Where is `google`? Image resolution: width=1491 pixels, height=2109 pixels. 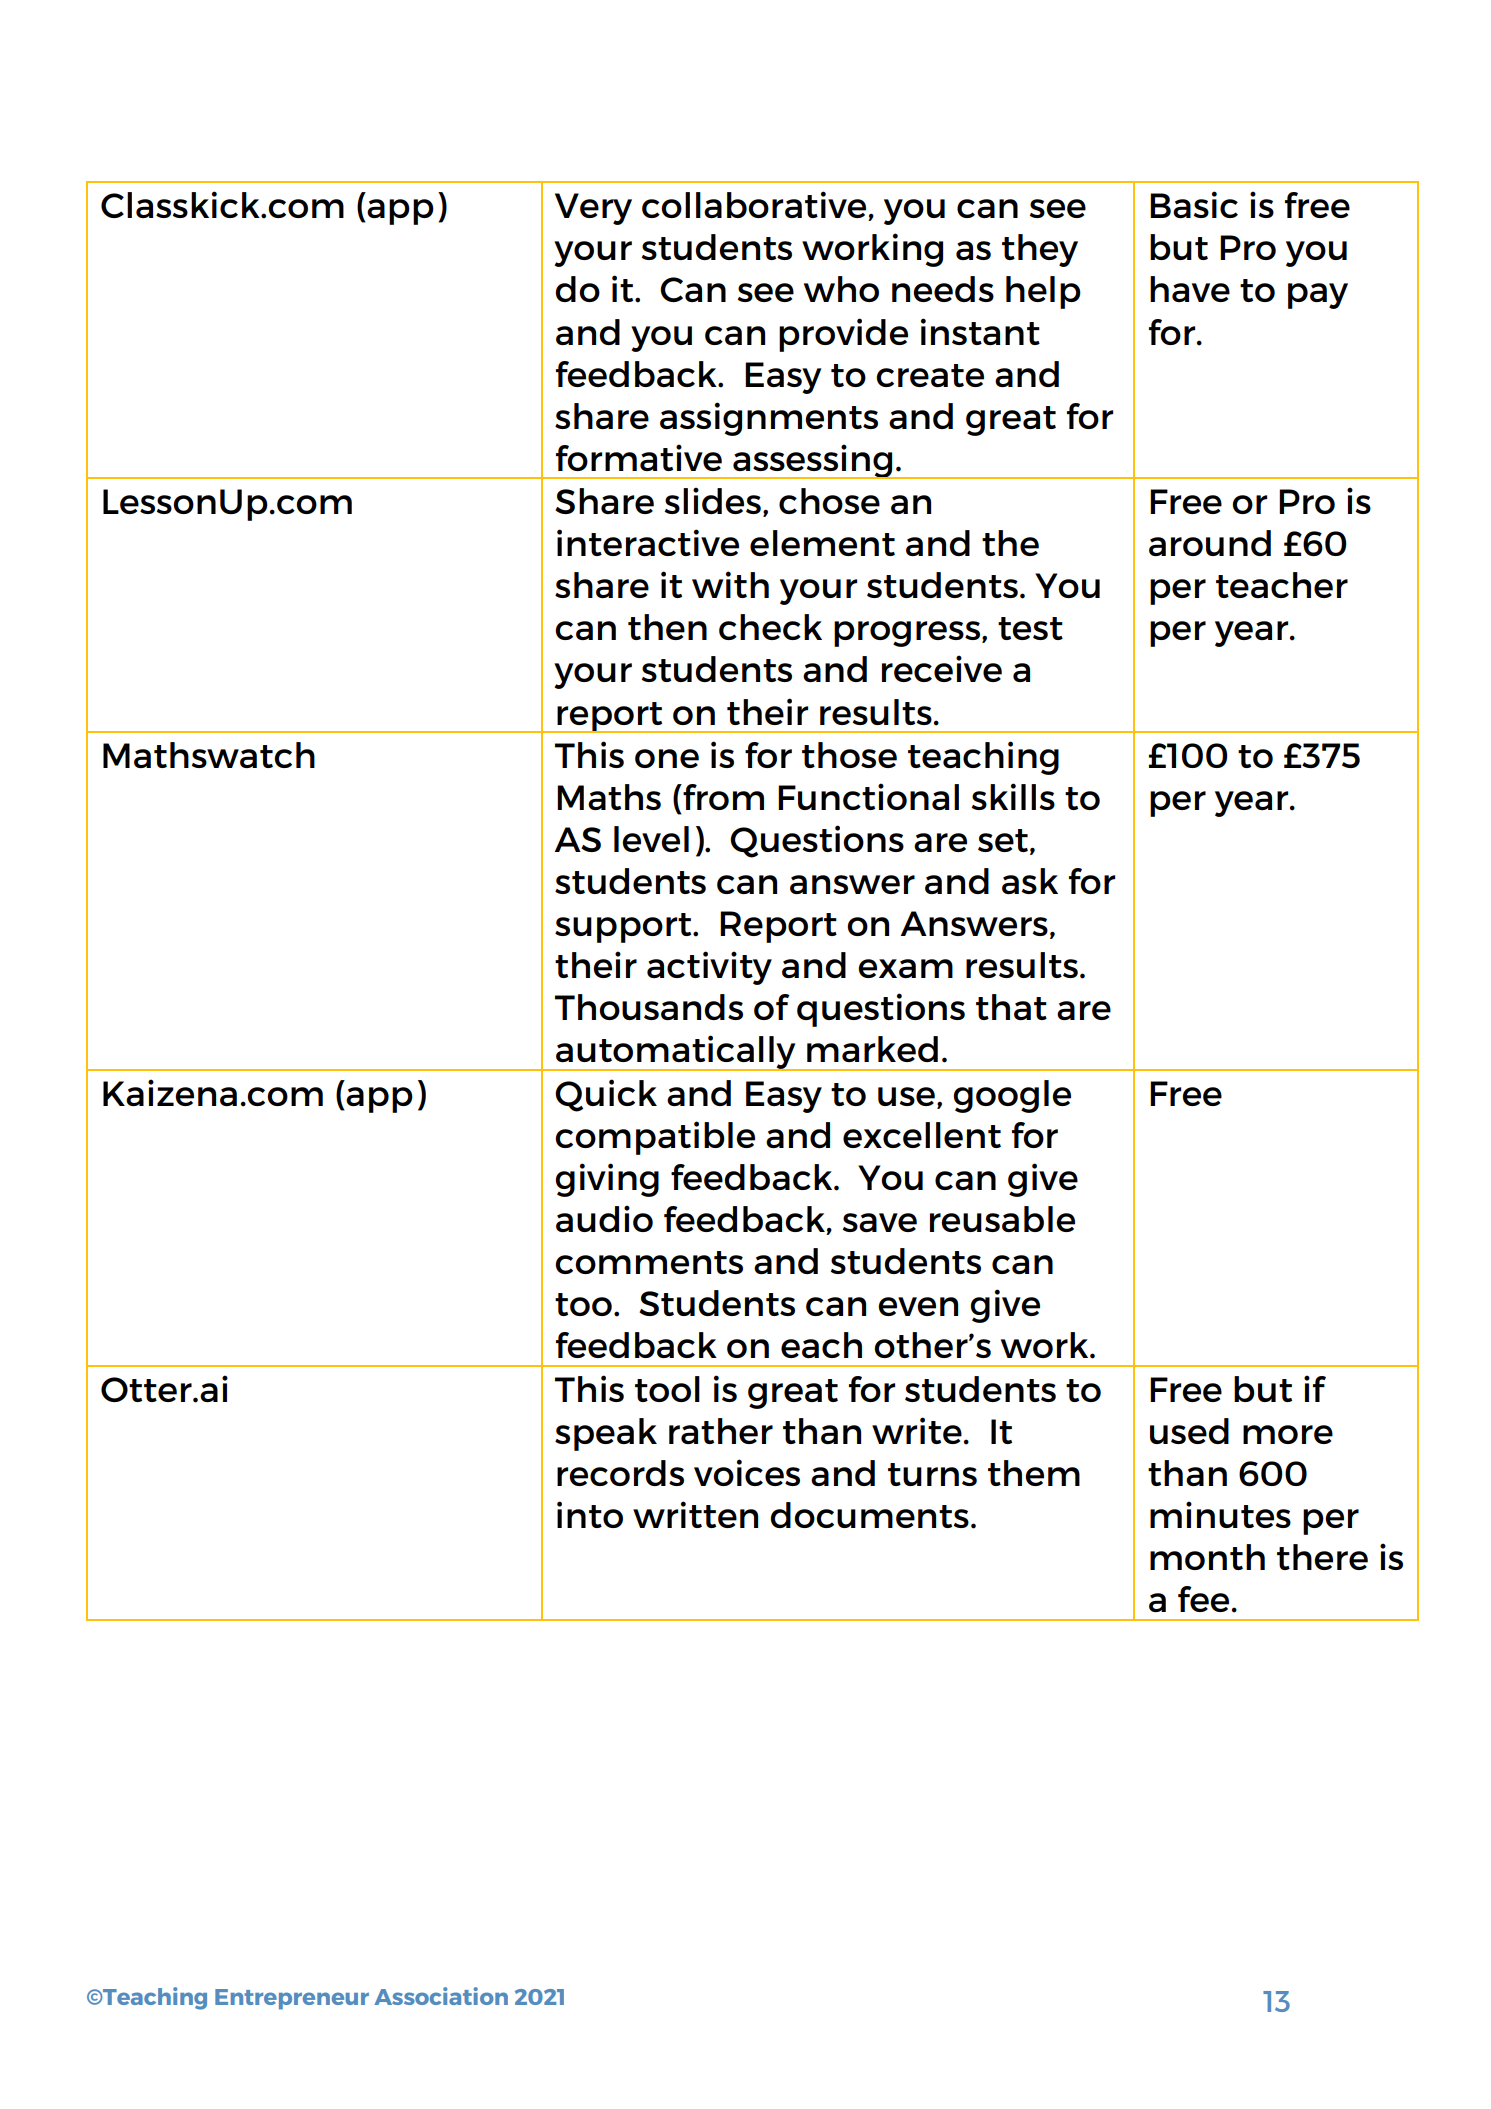
google is located at coordinates (1012, 1096).
